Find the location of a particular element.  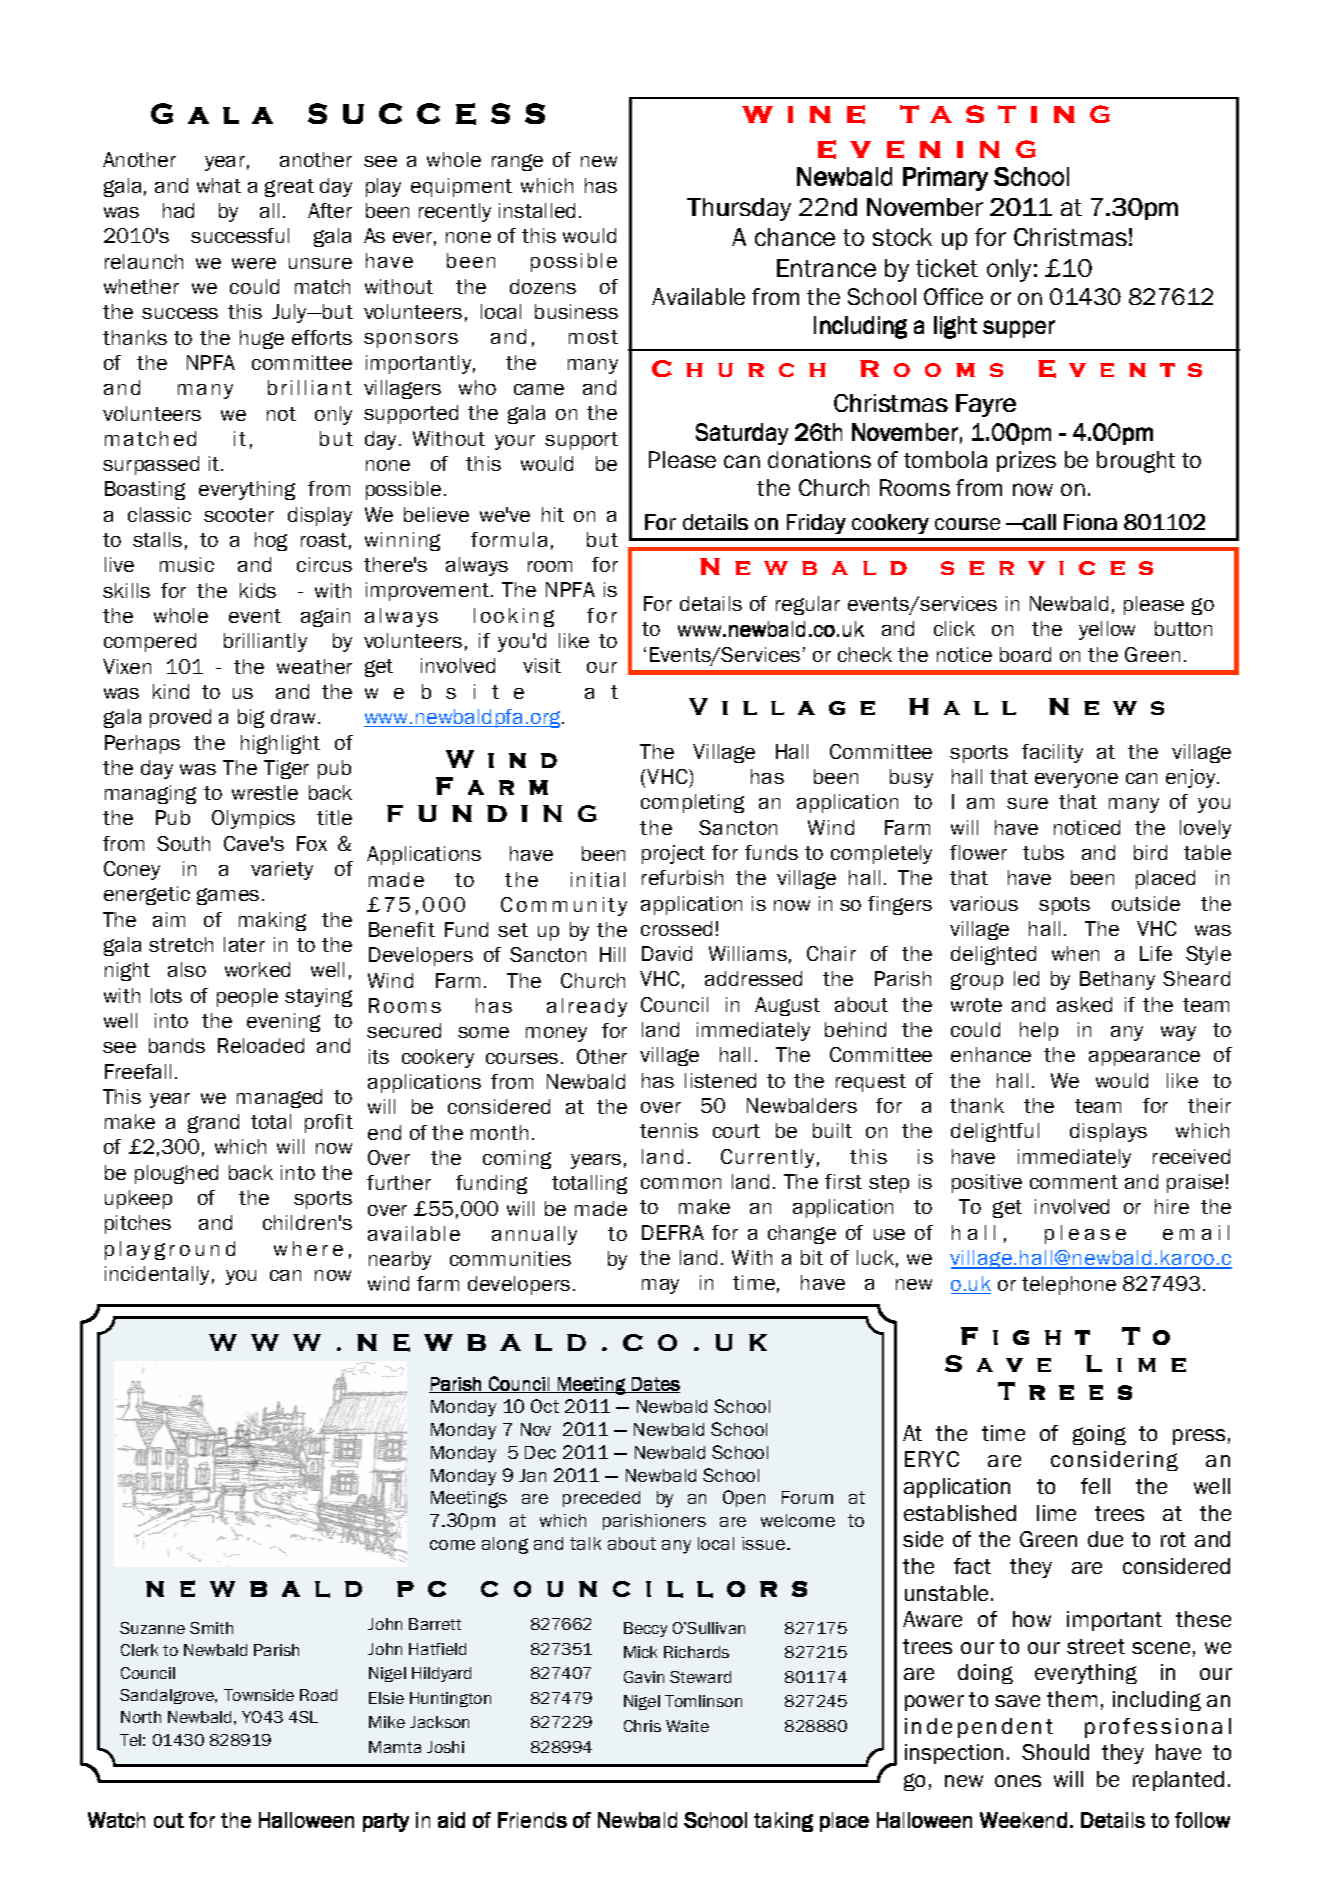

what is located at coordinates (219, 185).
